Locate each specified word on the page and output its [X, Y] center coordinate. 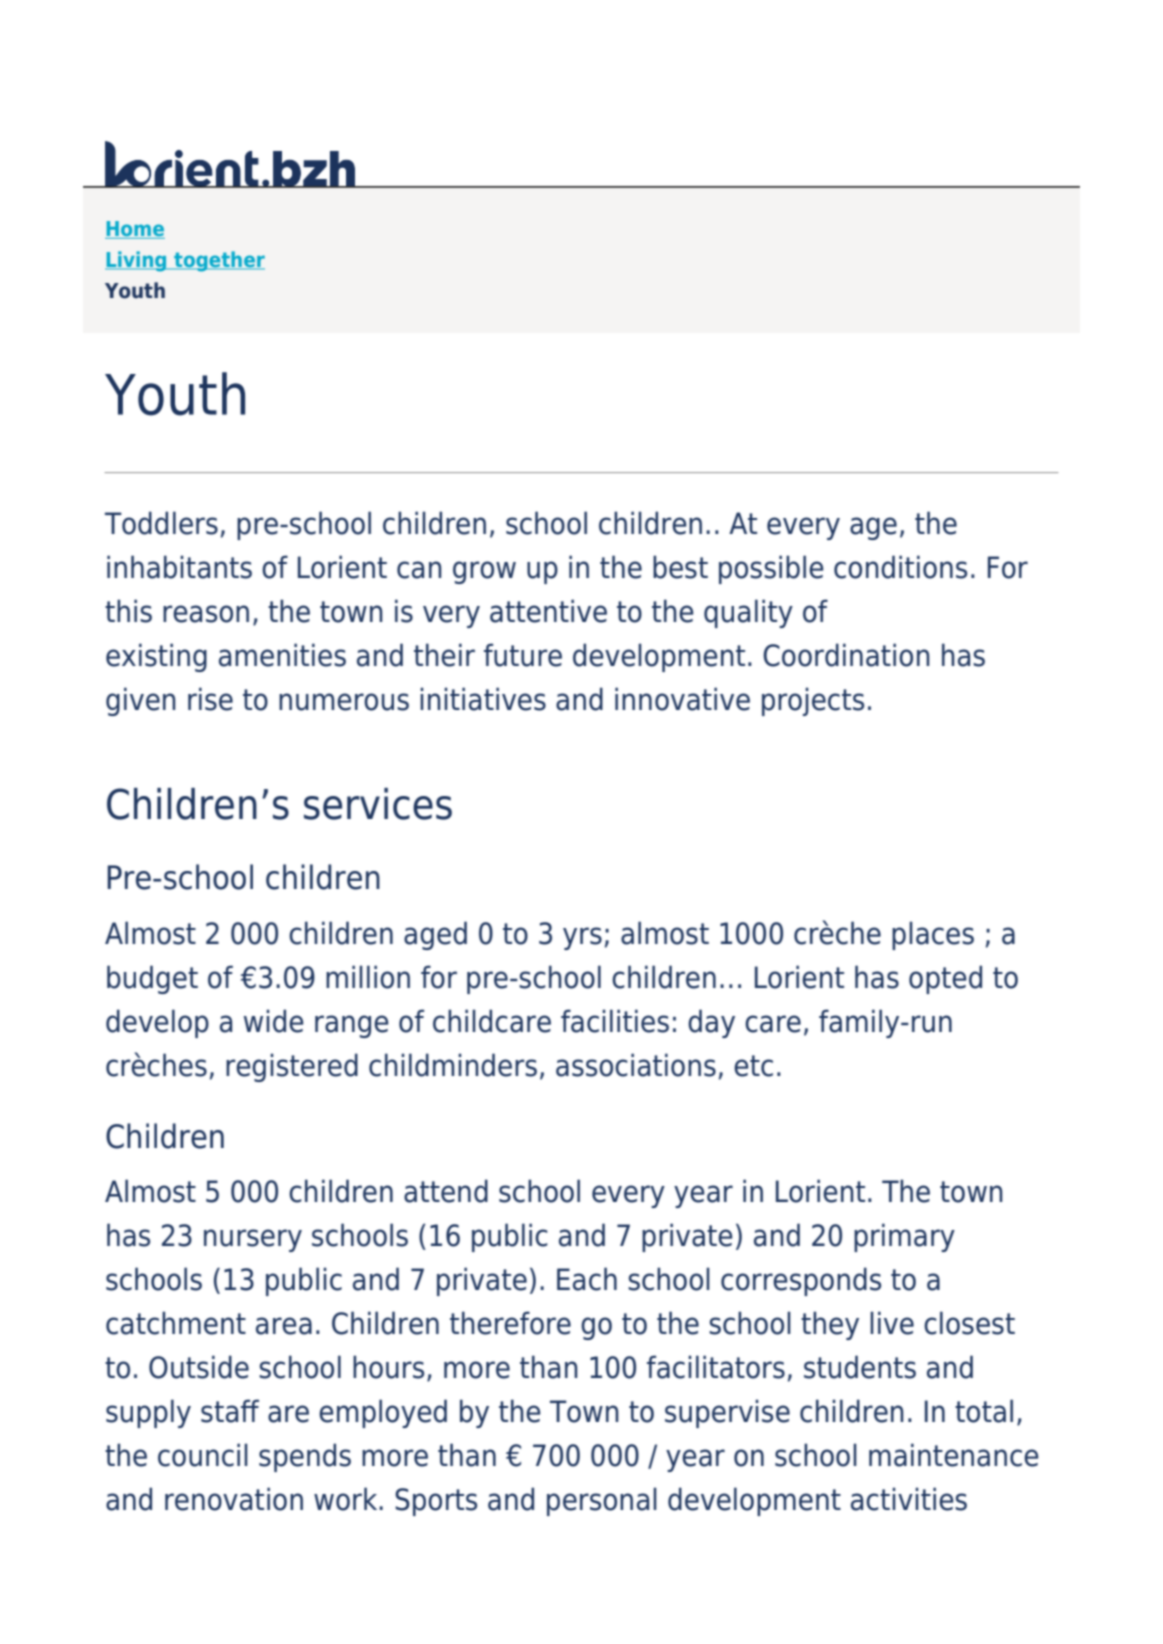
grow [484, 572]
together [218, 261]
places [933, 935]
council [203, 1455]
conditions [900, 567]
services [378, 804]
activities [909, 1499]
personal [602, 1501]
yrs [582, 938]
